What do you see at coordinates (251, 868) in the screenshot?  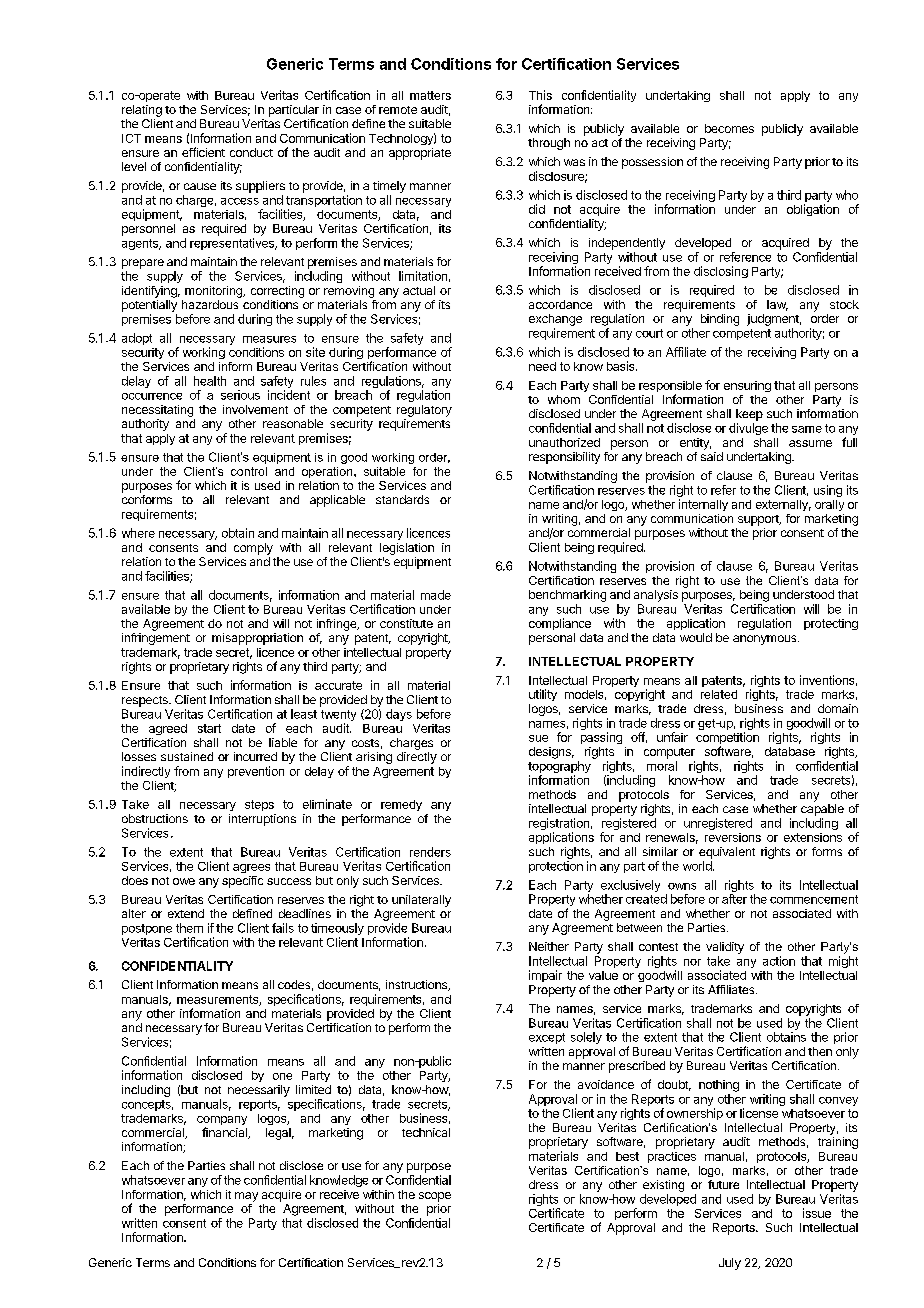 I see `agrees` at bounding box center [251, 868].
